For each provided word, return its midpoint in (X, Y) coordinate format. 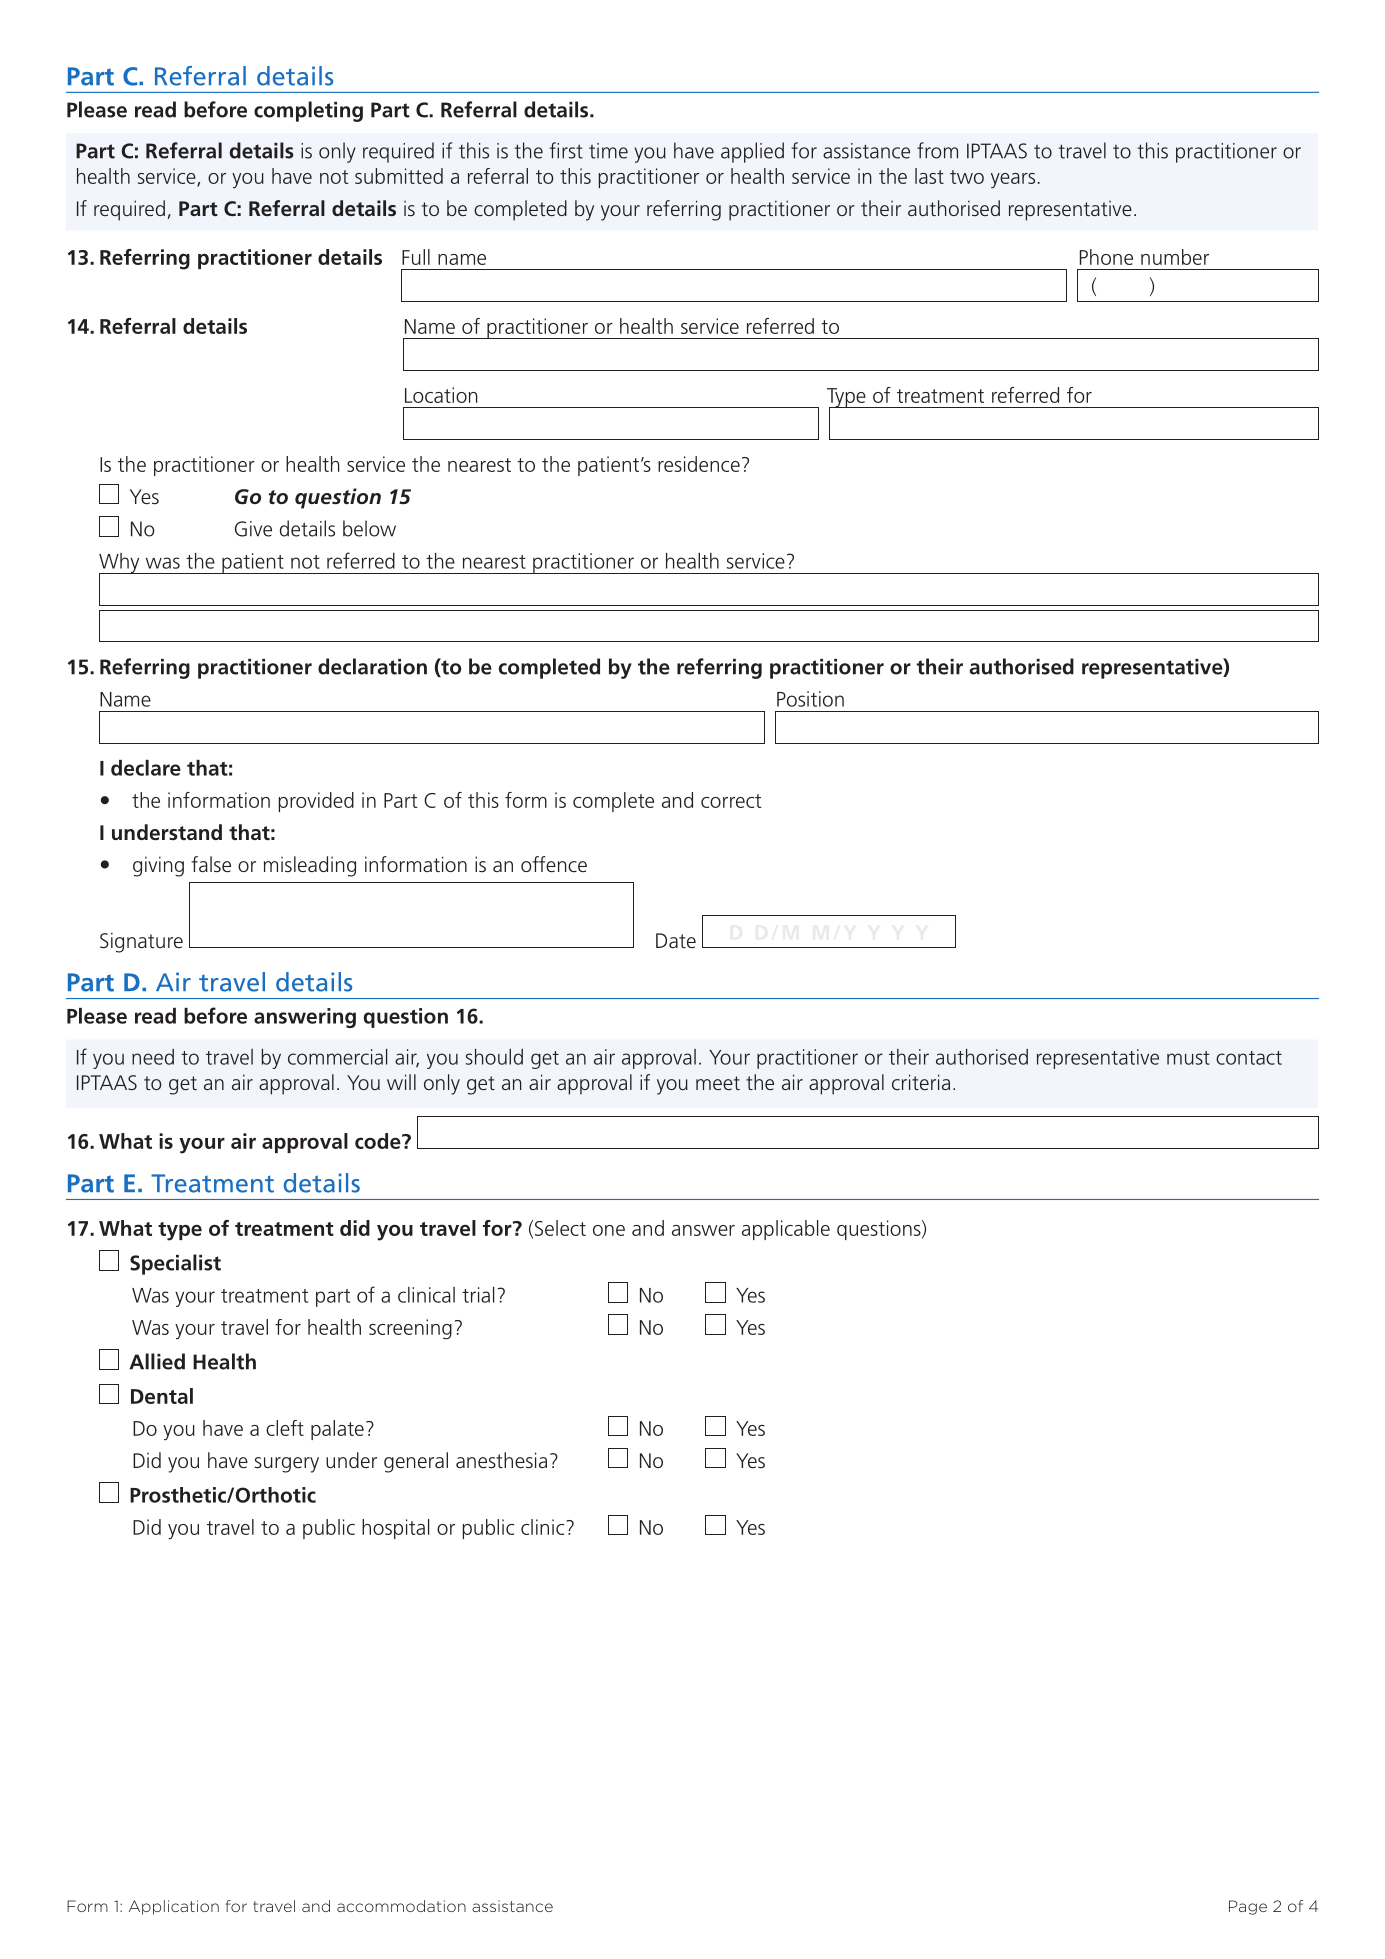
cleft (285, 1428)
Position (810, 699)
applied (752, 152)
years (1013, 180)
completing (308, 111)
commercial (337, 1057)
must (1188, 1058)
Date (676, 940)
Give (253, 529)
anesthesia (501, 1460)
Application (174, 1907)
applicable (786, 1230)
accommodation (401, 1906)
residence (699, 464)
